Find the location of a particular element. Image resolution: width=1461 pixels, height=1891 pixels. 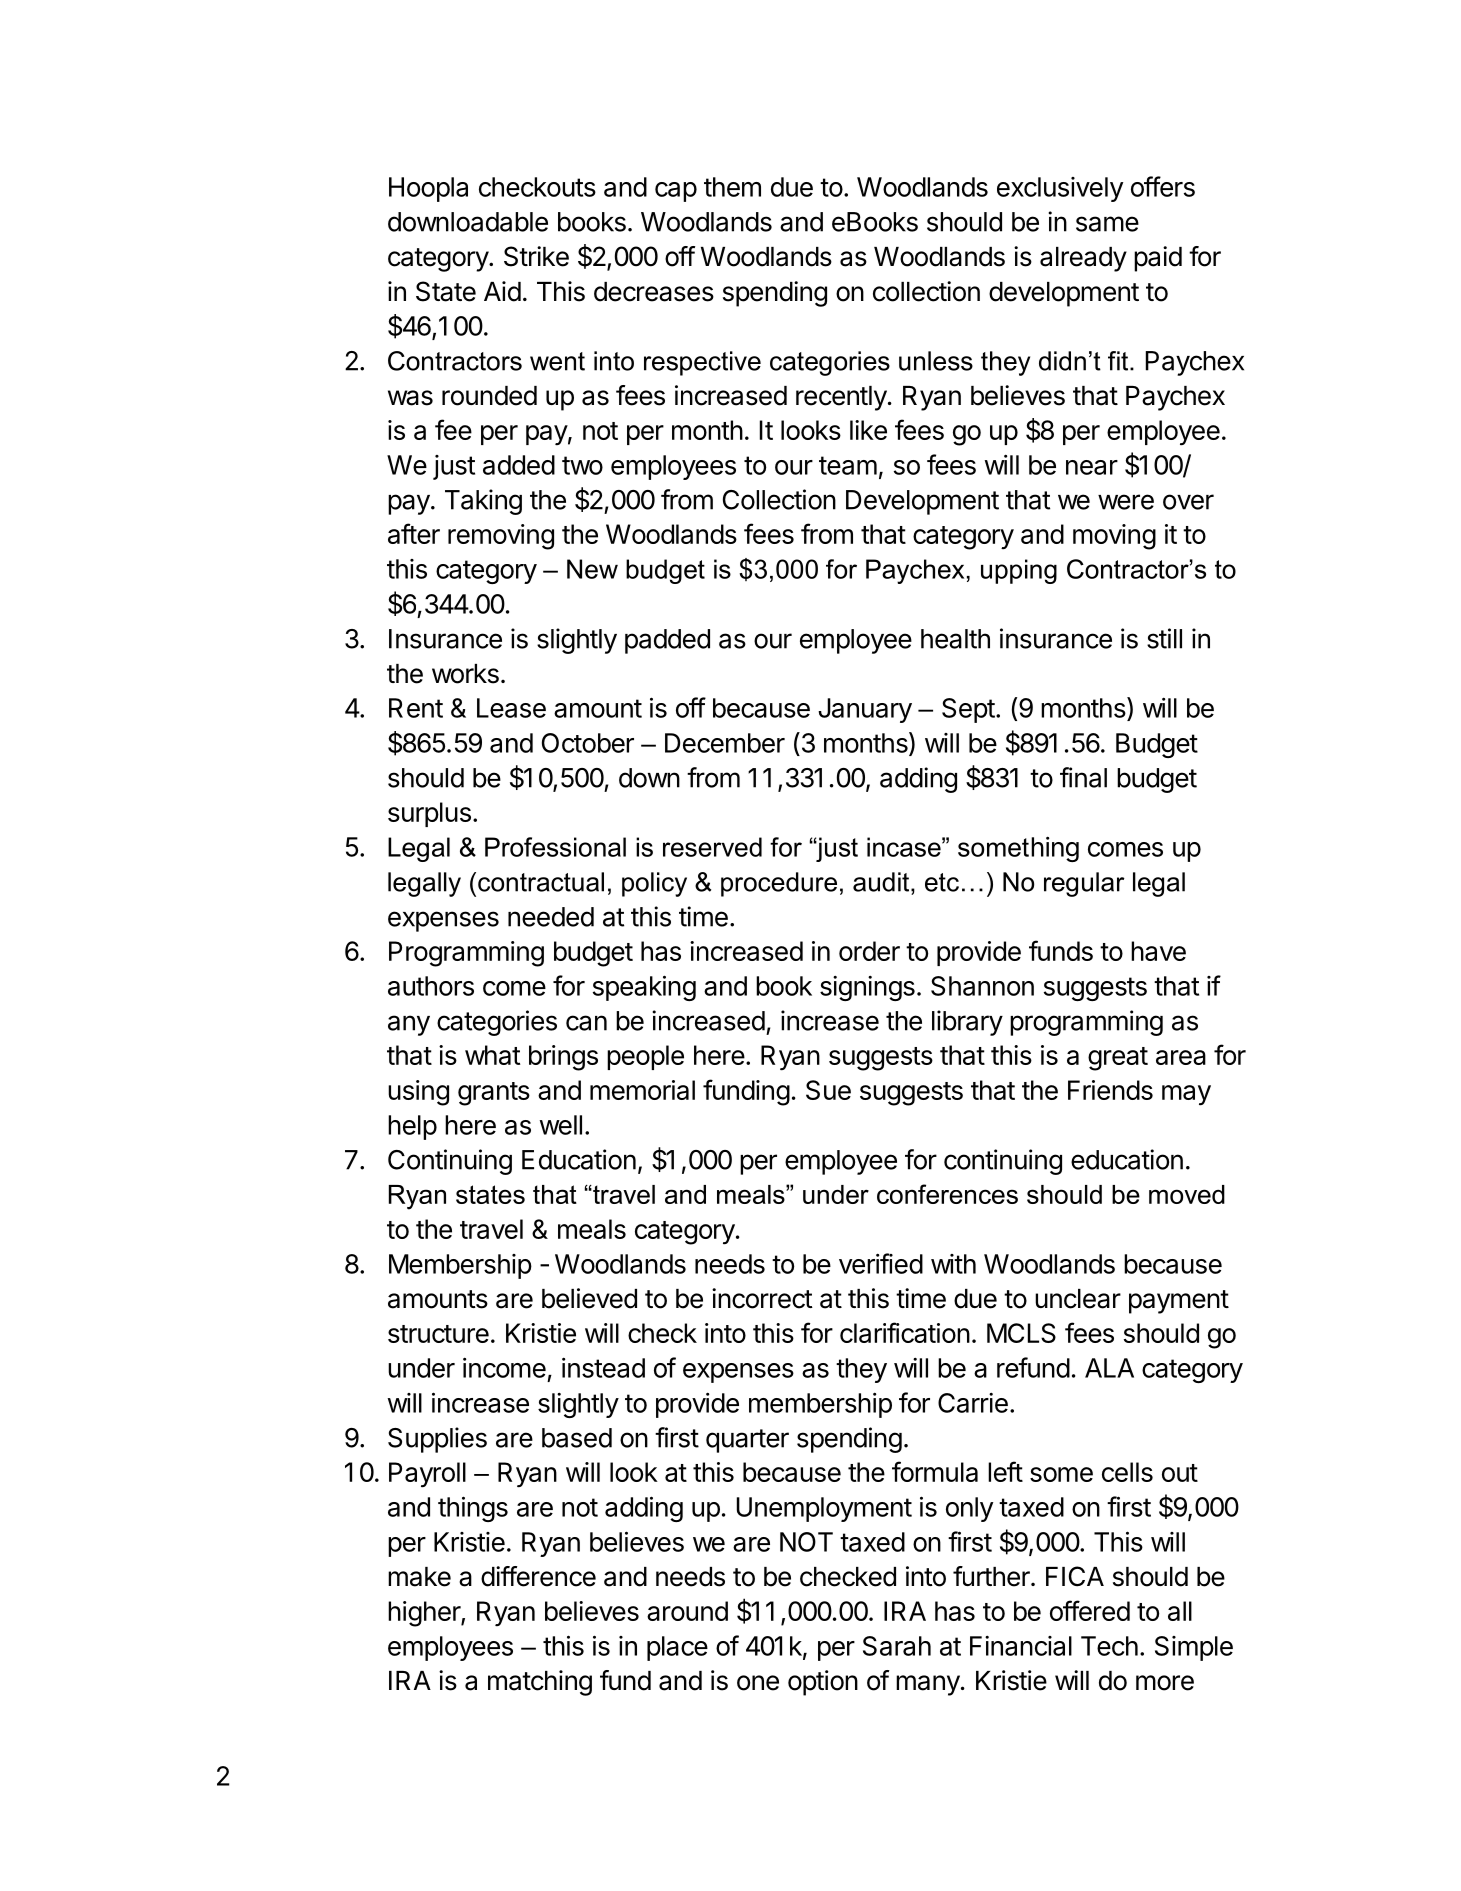

needed is located at coordinates (551, 917).
